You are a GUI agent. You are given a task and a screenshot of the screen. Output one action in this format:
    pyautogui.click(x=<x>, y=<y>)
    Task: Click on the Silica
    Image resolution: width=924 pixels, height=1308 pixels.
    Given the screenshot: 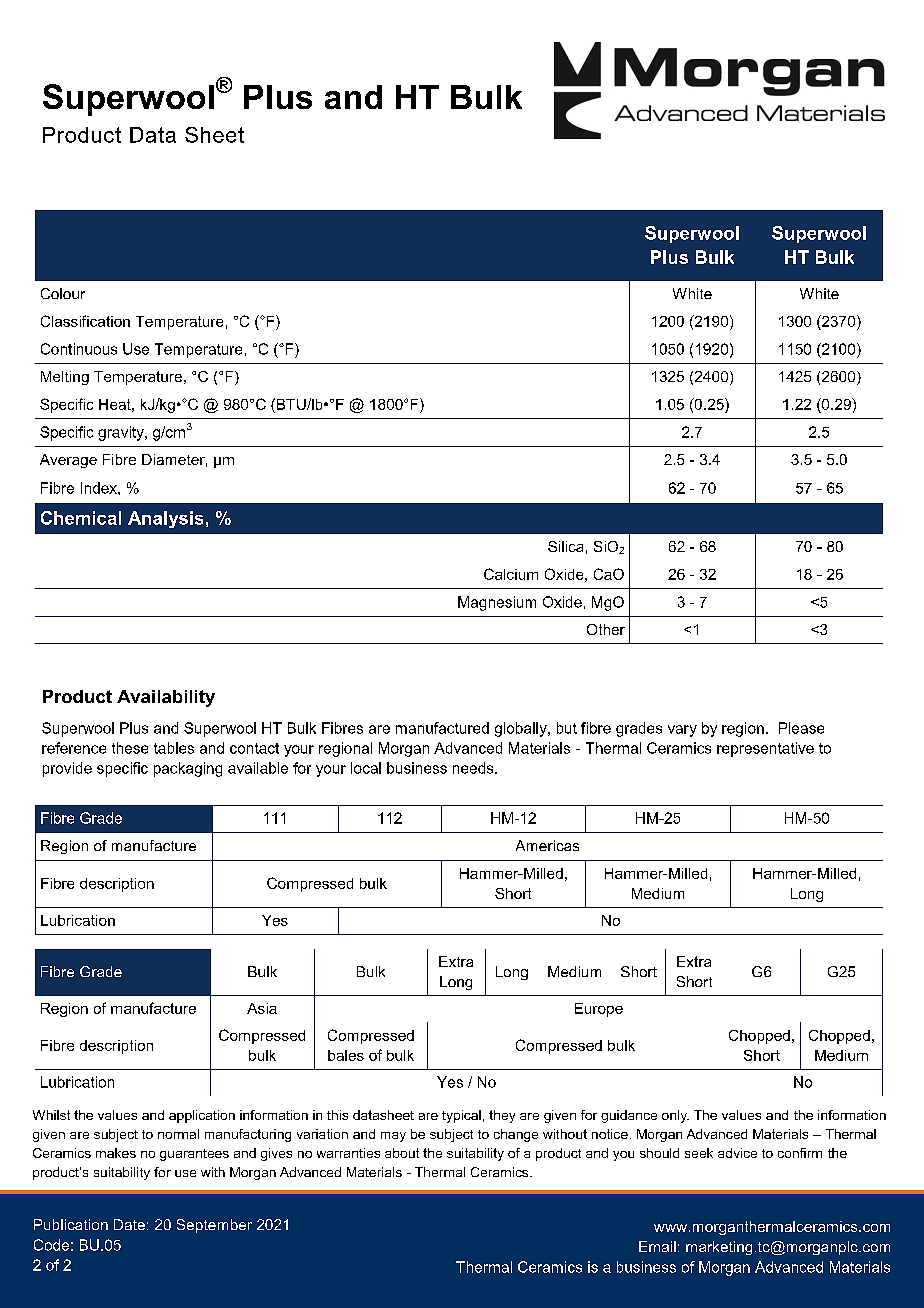 What is the action you would take?
    pyautogui.click(x=565, y=546)
